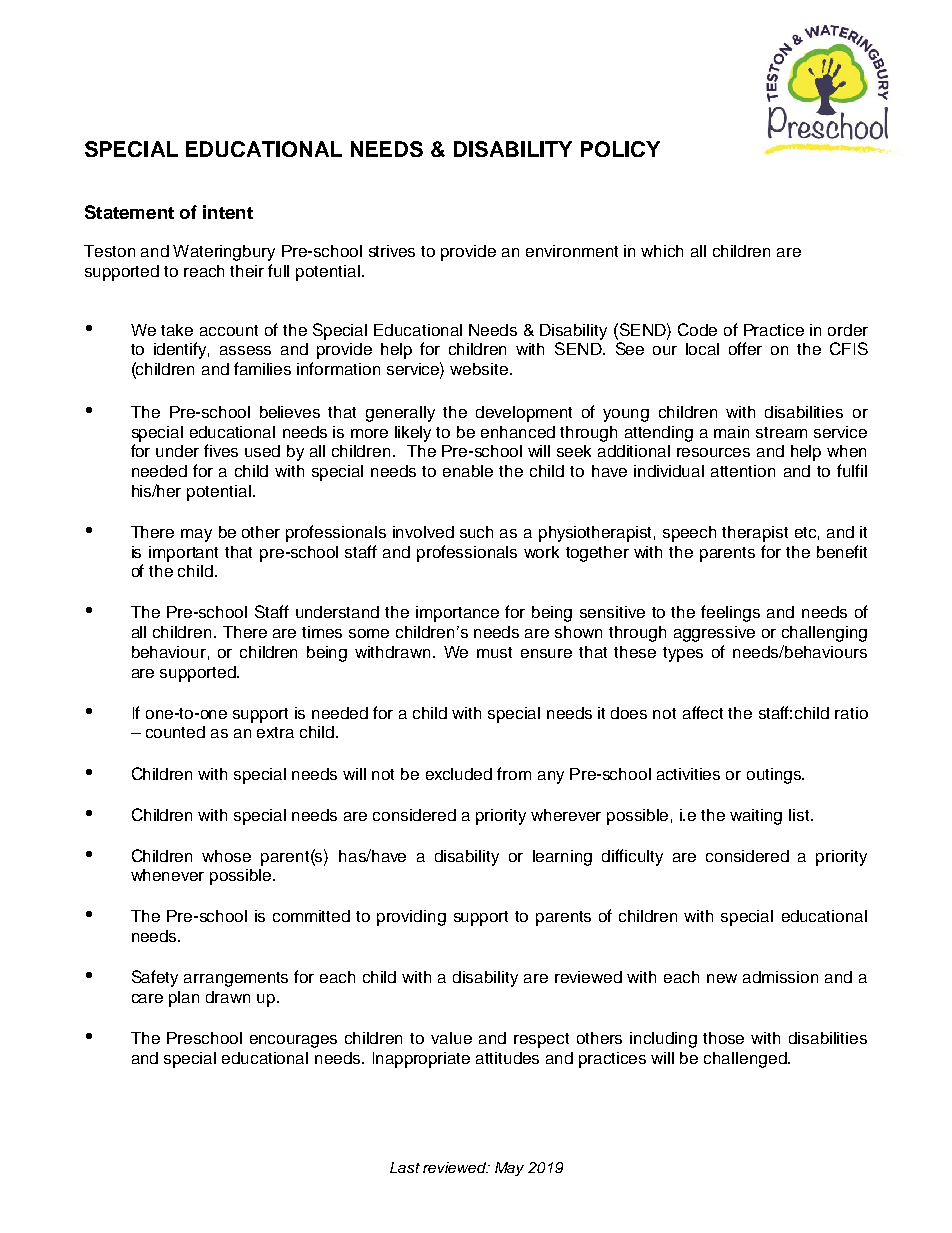 Image resolution: width=952 pixels, height=1233 pixels. Describe the element at coordinates (293, 1041) in the screenshot. I see `encourages` at that location.
